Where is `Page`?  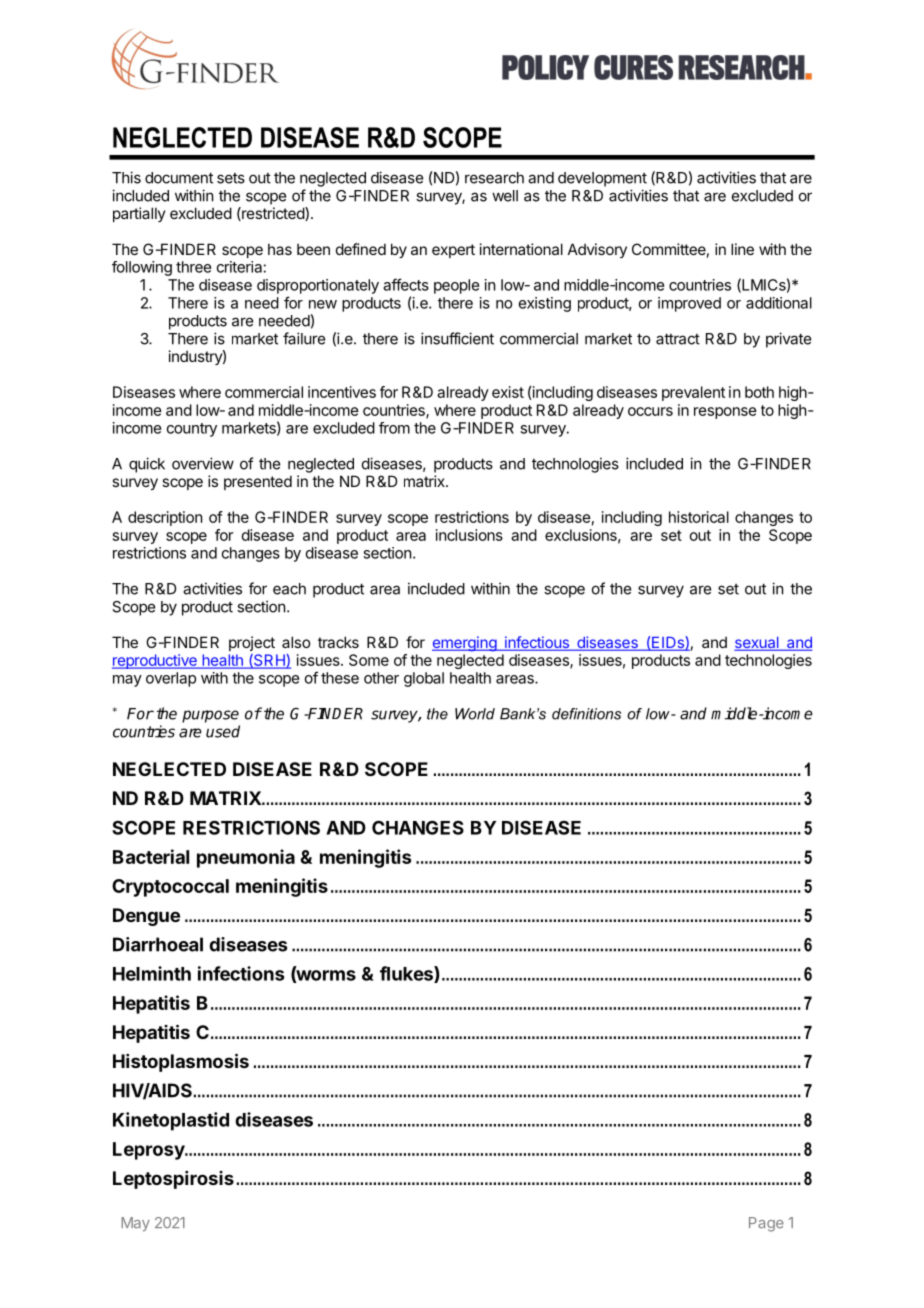 Page is located at coordinates (766, 1224).
